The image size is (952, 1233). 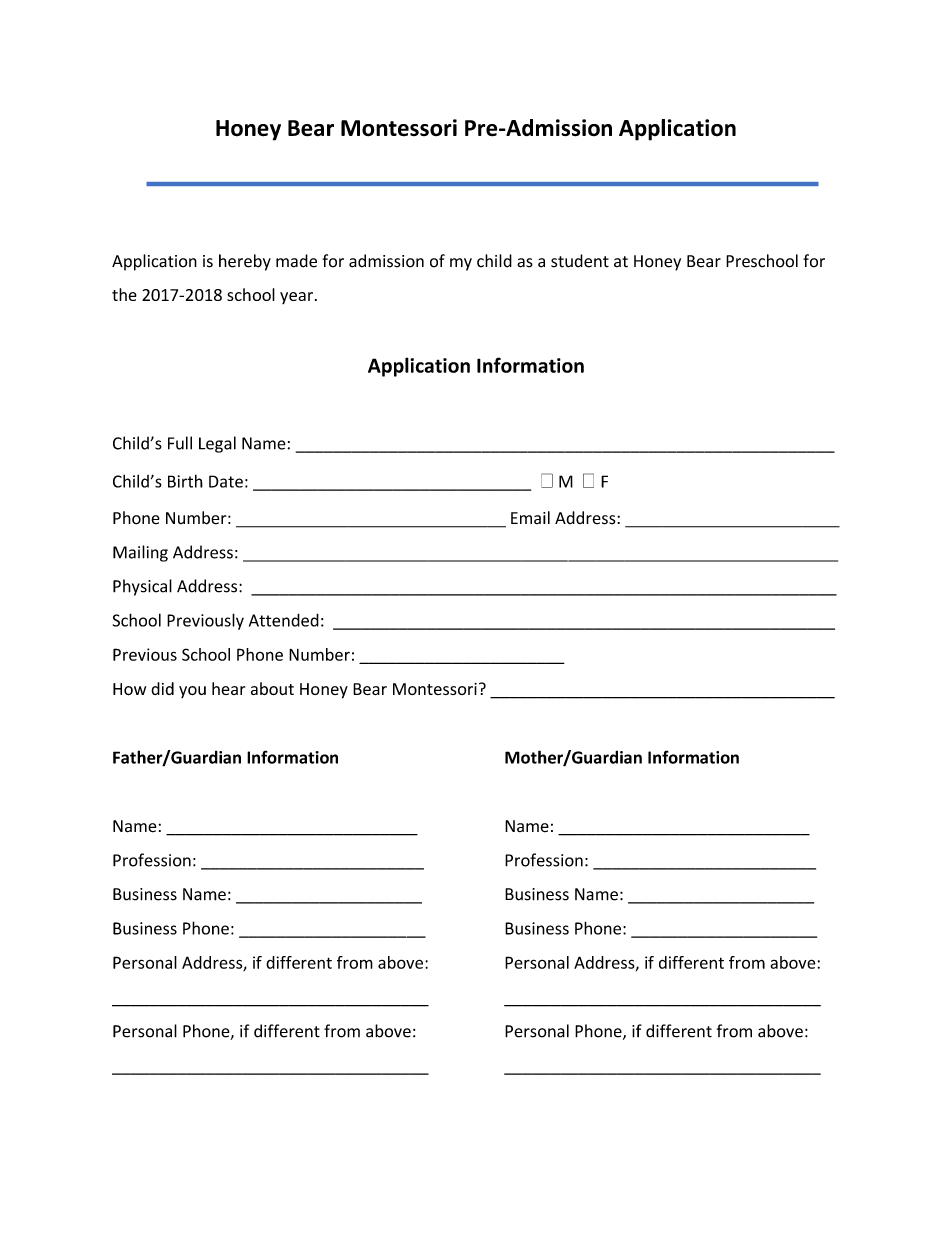 What do you see at coordinates (226, 481) in the screenshot?
I see `Date` at bounding box center [226, 481].
